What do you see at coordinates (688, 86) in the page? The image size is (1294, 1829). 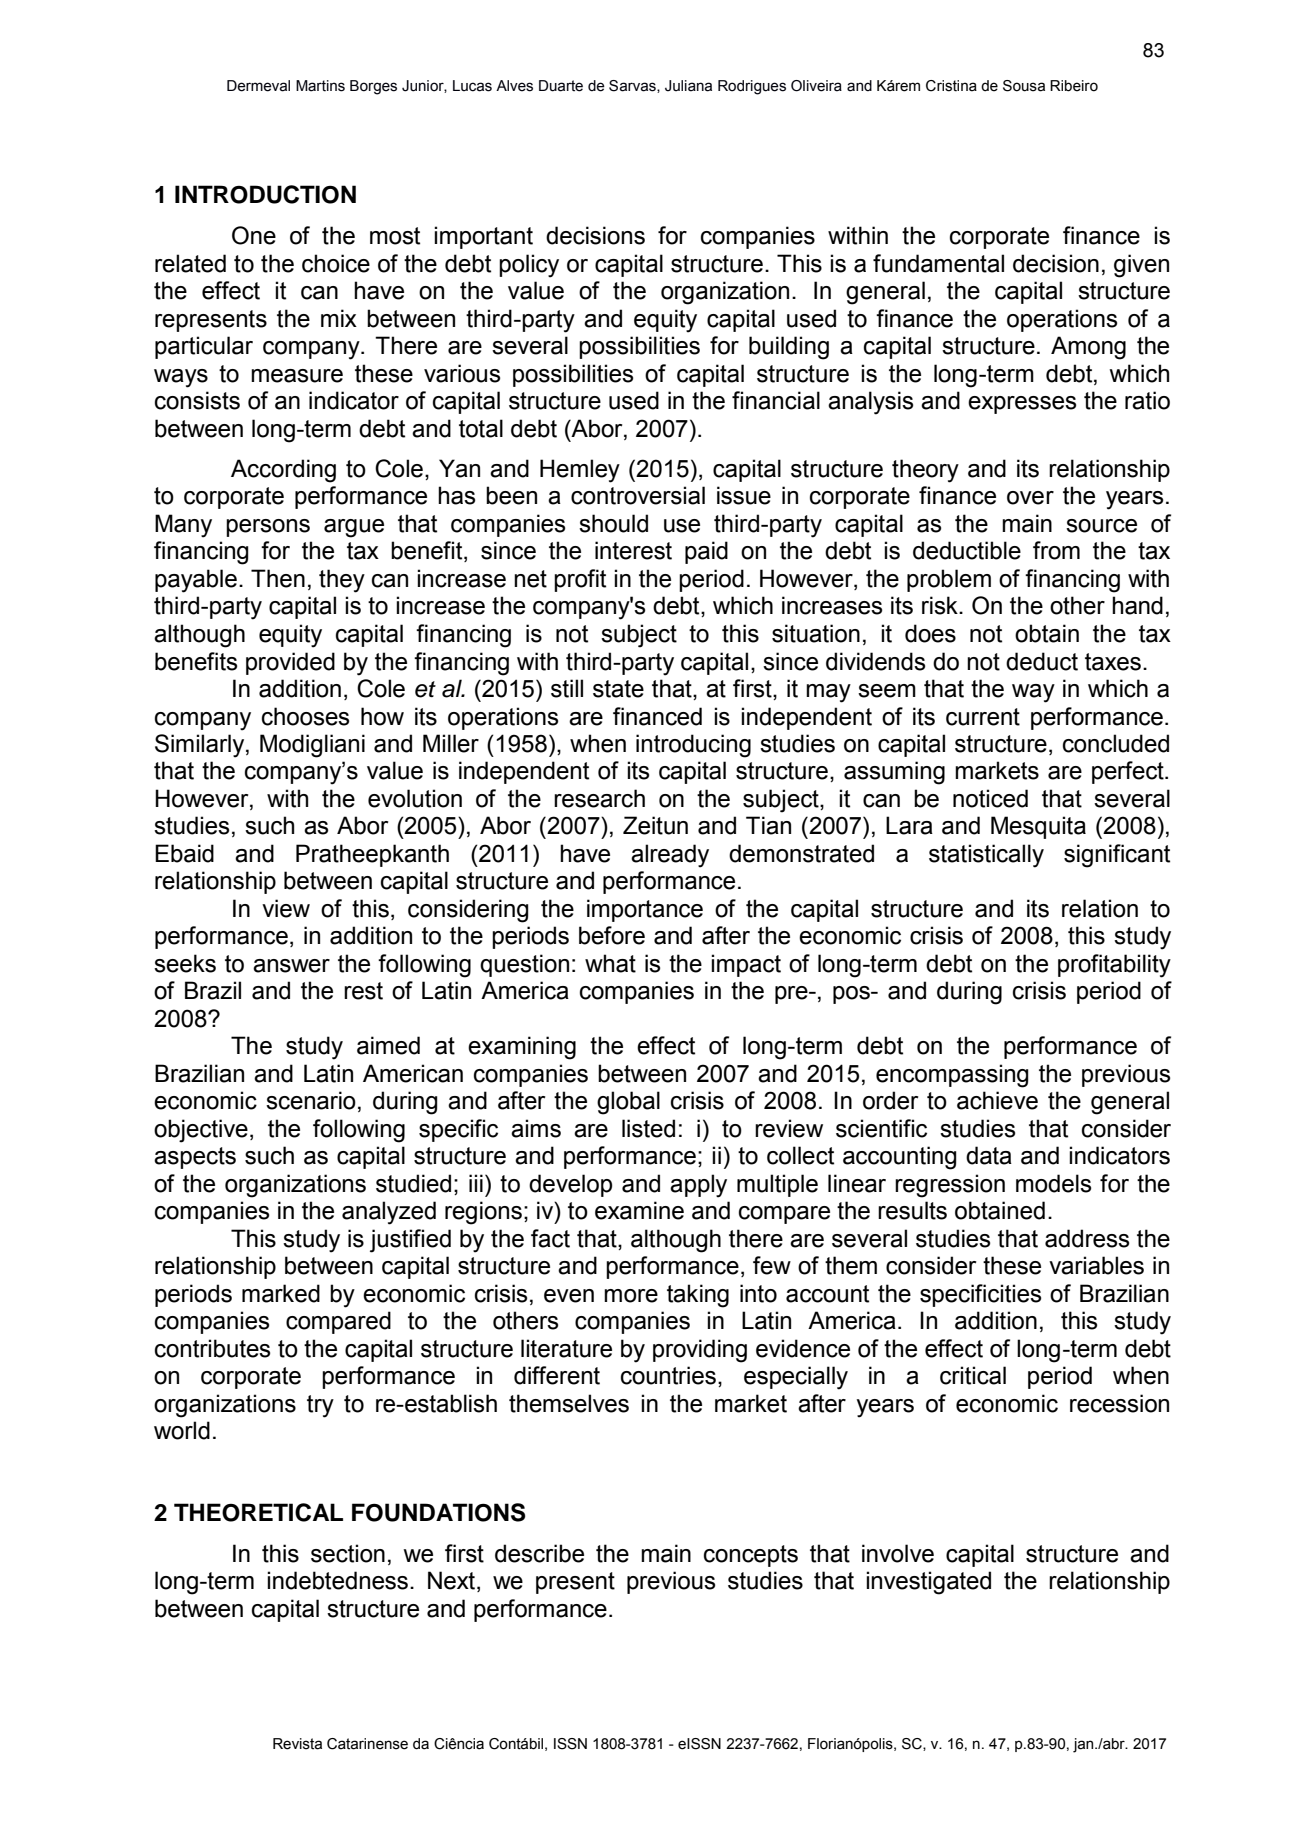 I see `Juliana` at bounding box center [688, 86].
